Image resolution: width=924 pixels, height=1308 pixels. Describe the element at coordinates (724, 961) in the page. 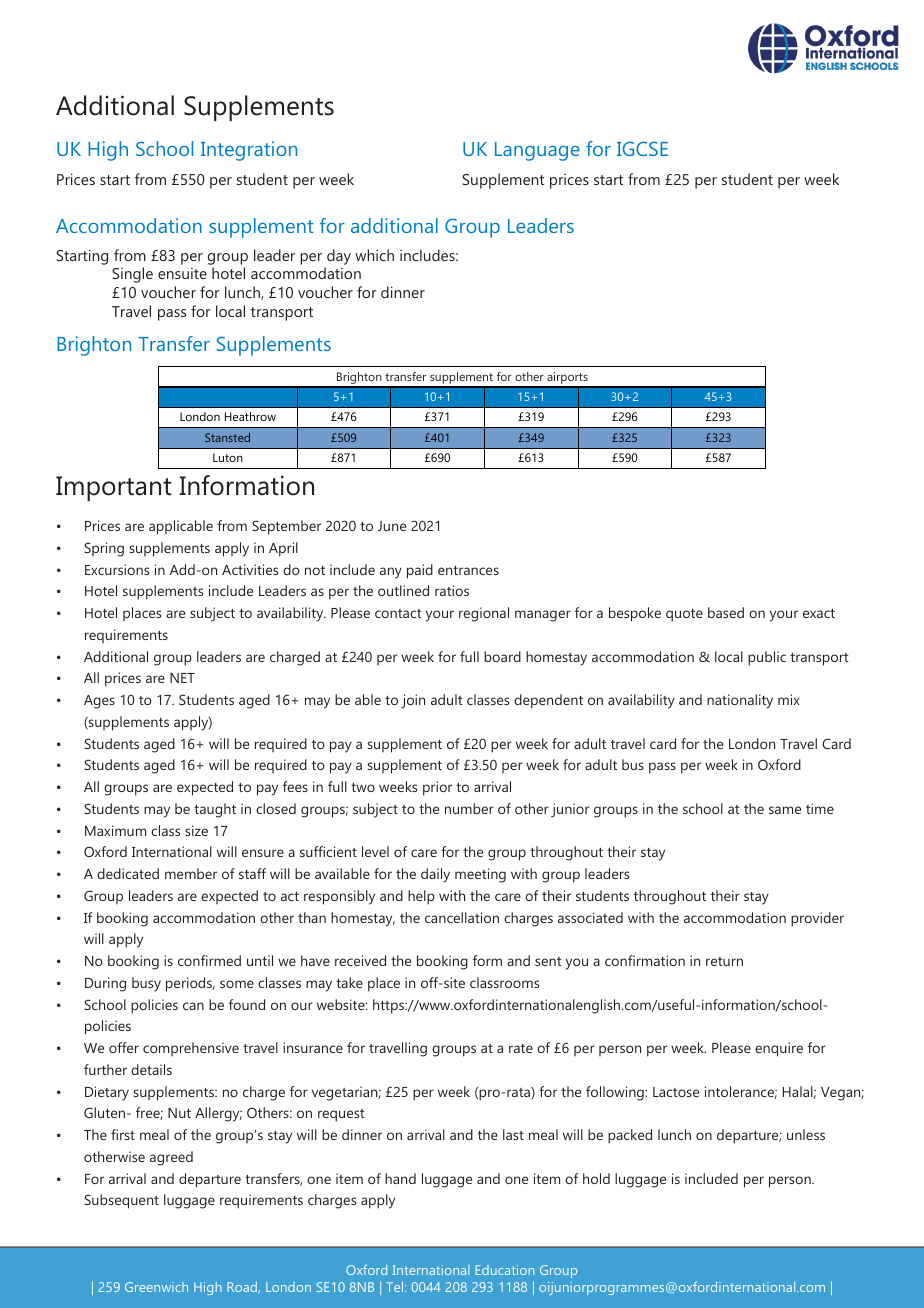

I see `return` at that location.
